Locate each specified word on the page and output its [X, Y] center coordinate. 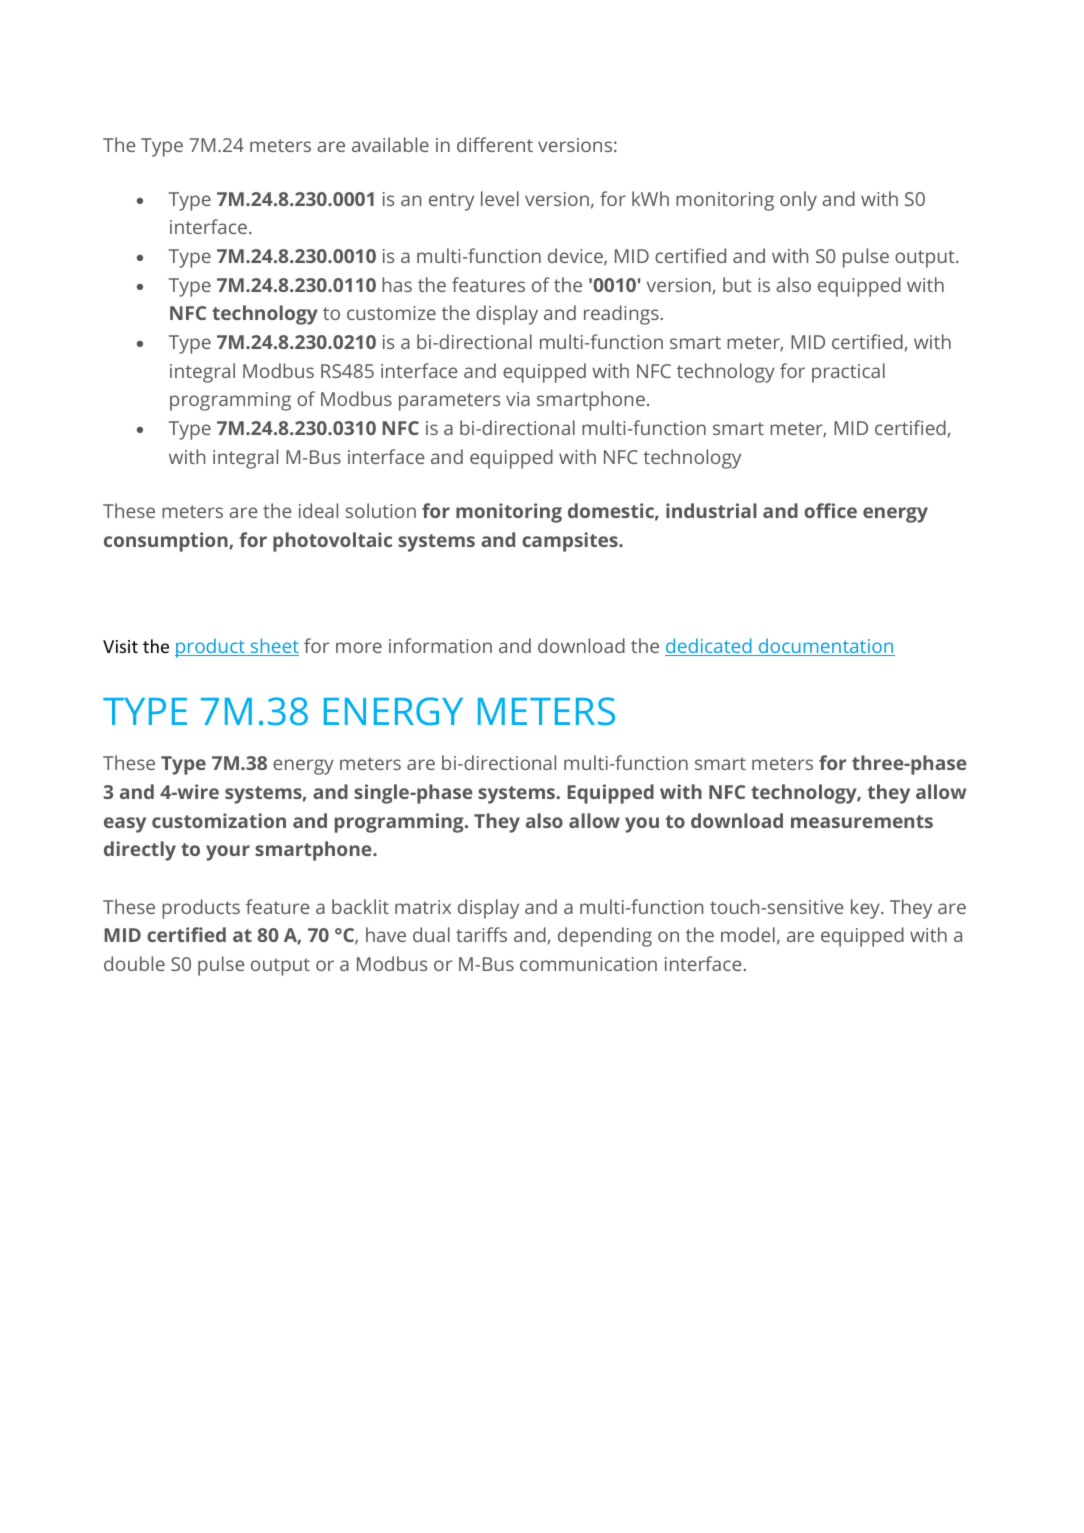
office [830, 510]
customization [219, 820]
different [495, 144]
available [390, 144]
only [798, 201]
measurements [862, 821]
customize [391, 313]
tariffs [481, 934]
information [440, 645]
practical [848, 373]
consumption [167, 542]
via [518, 399]
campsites [571, 542]
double [134, 963]
